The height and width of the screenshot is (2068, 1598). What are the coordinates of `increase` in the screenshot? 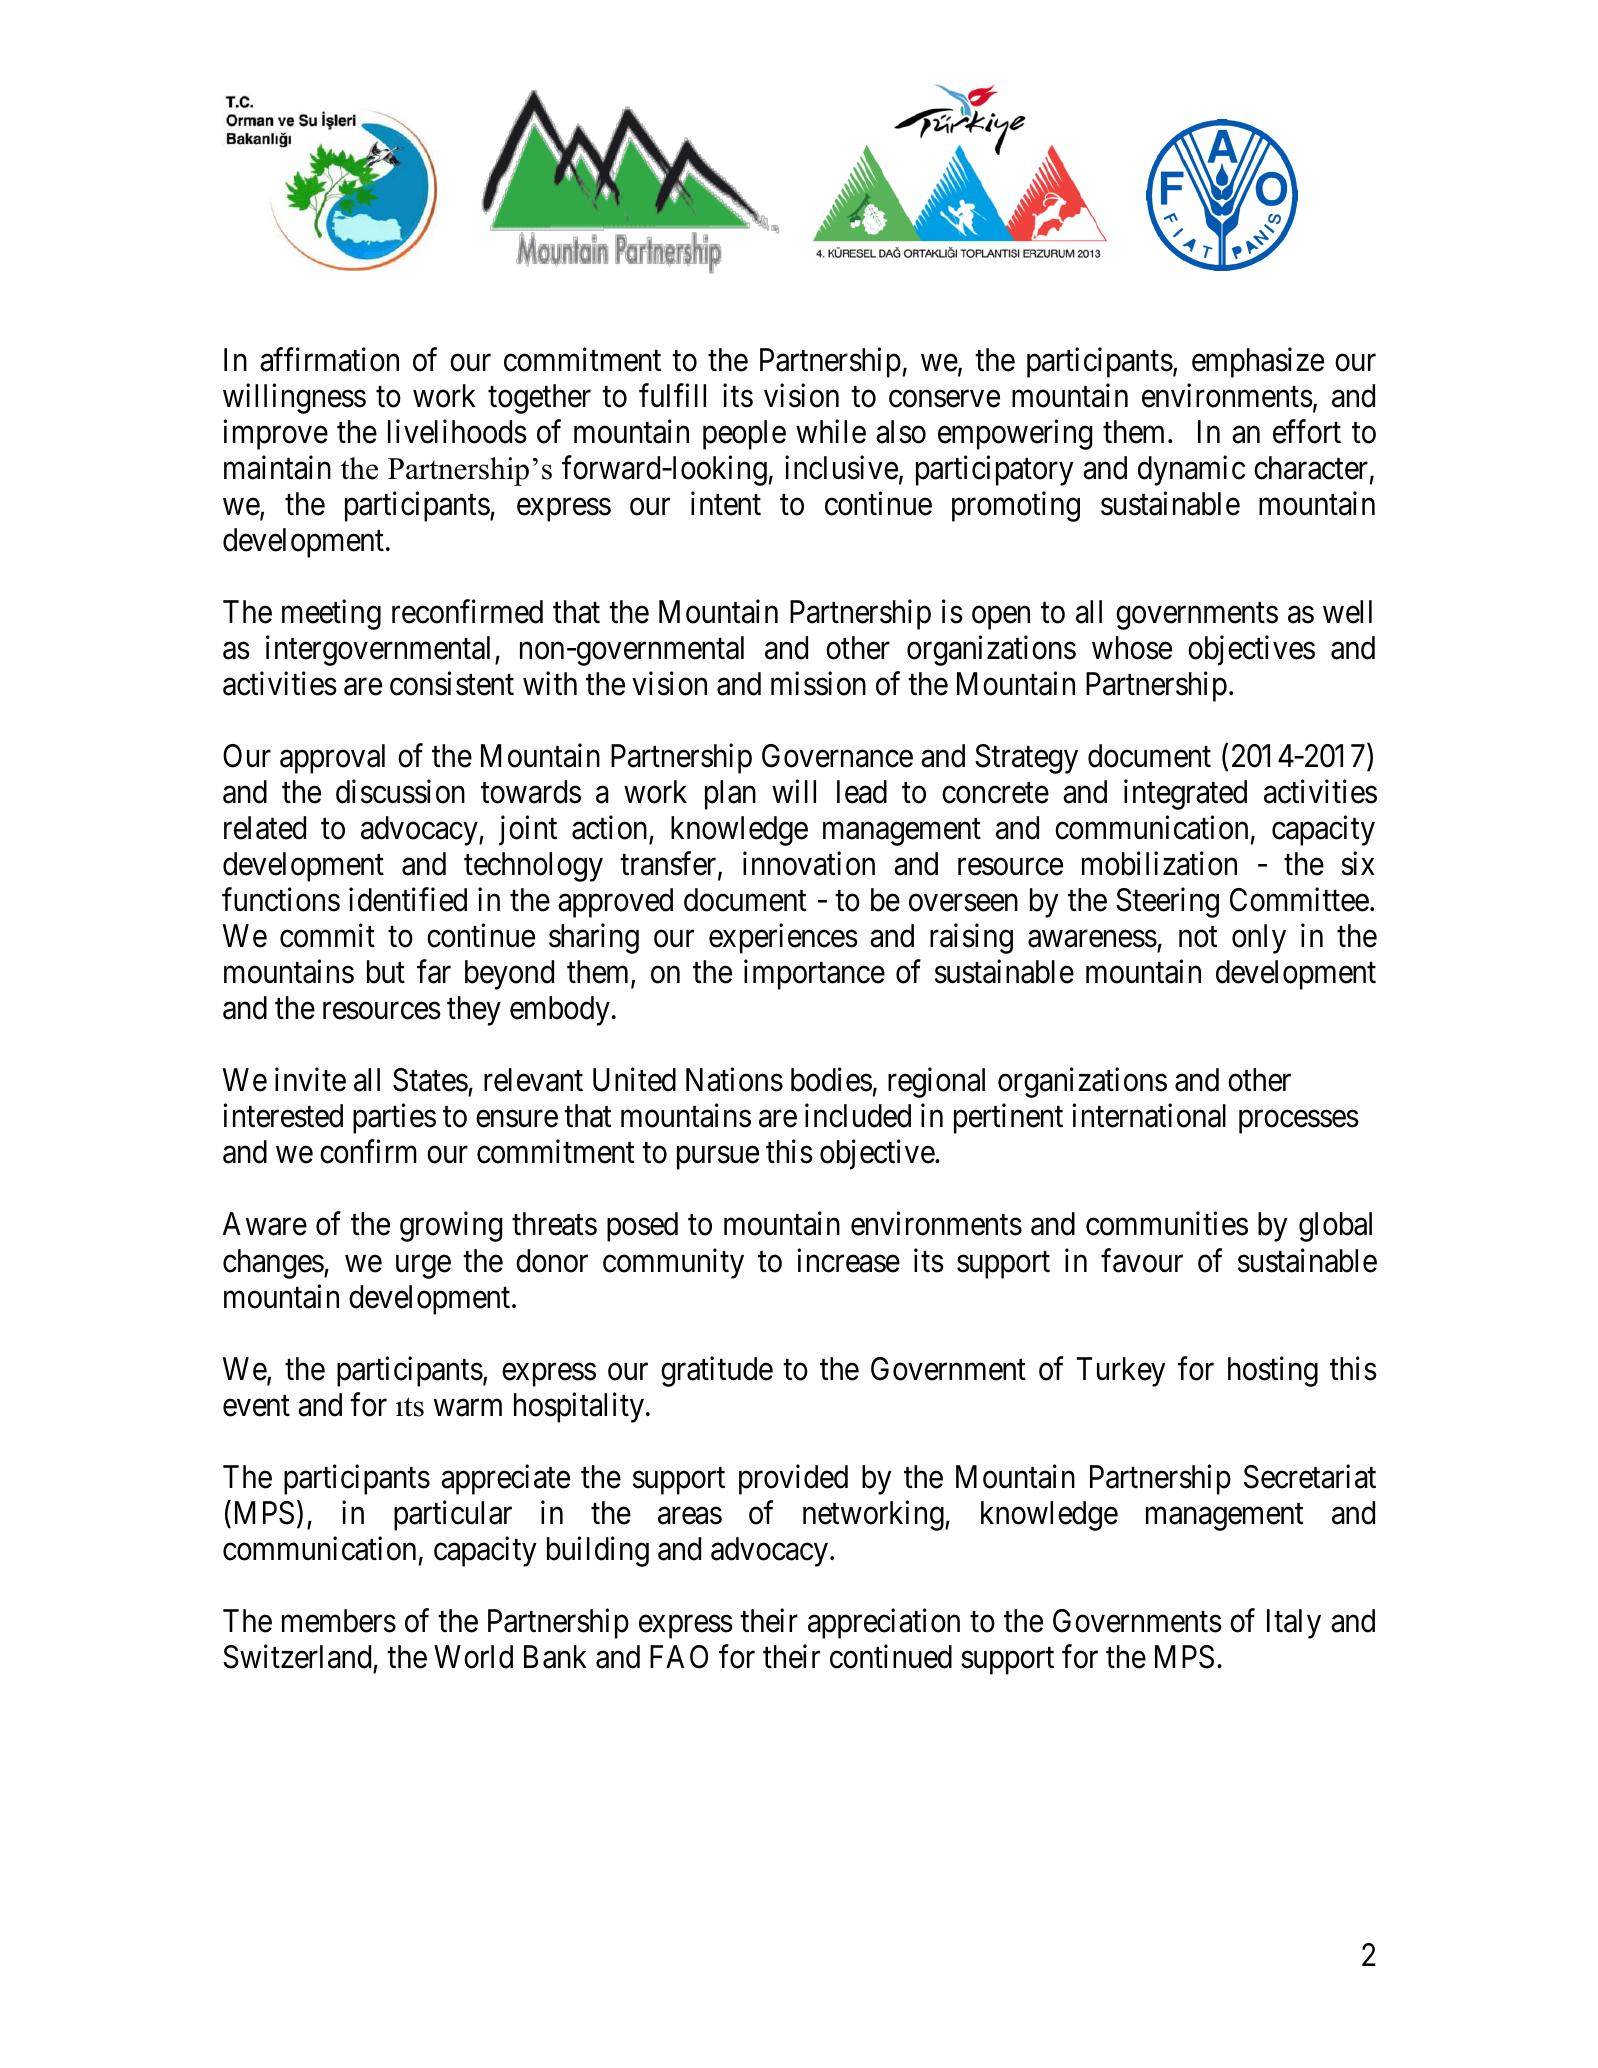 It's located at (848, 1260).
